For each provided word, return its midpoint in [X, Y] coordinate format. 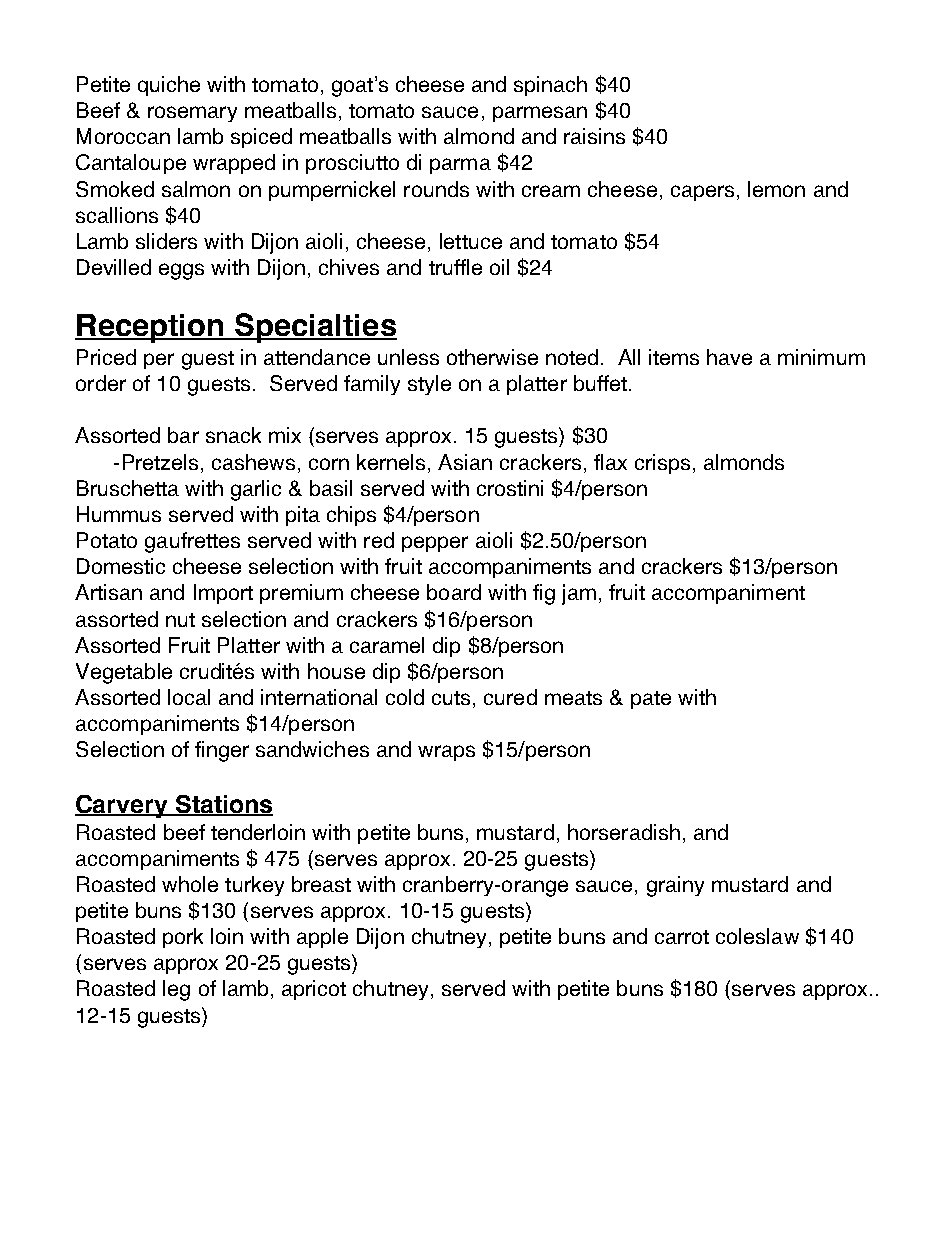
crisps [662, 464]
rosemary [192, 114]
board [454, 592]
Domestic [121, 566]
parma [460, 166]
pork [183, 938]
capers [702, 193]
